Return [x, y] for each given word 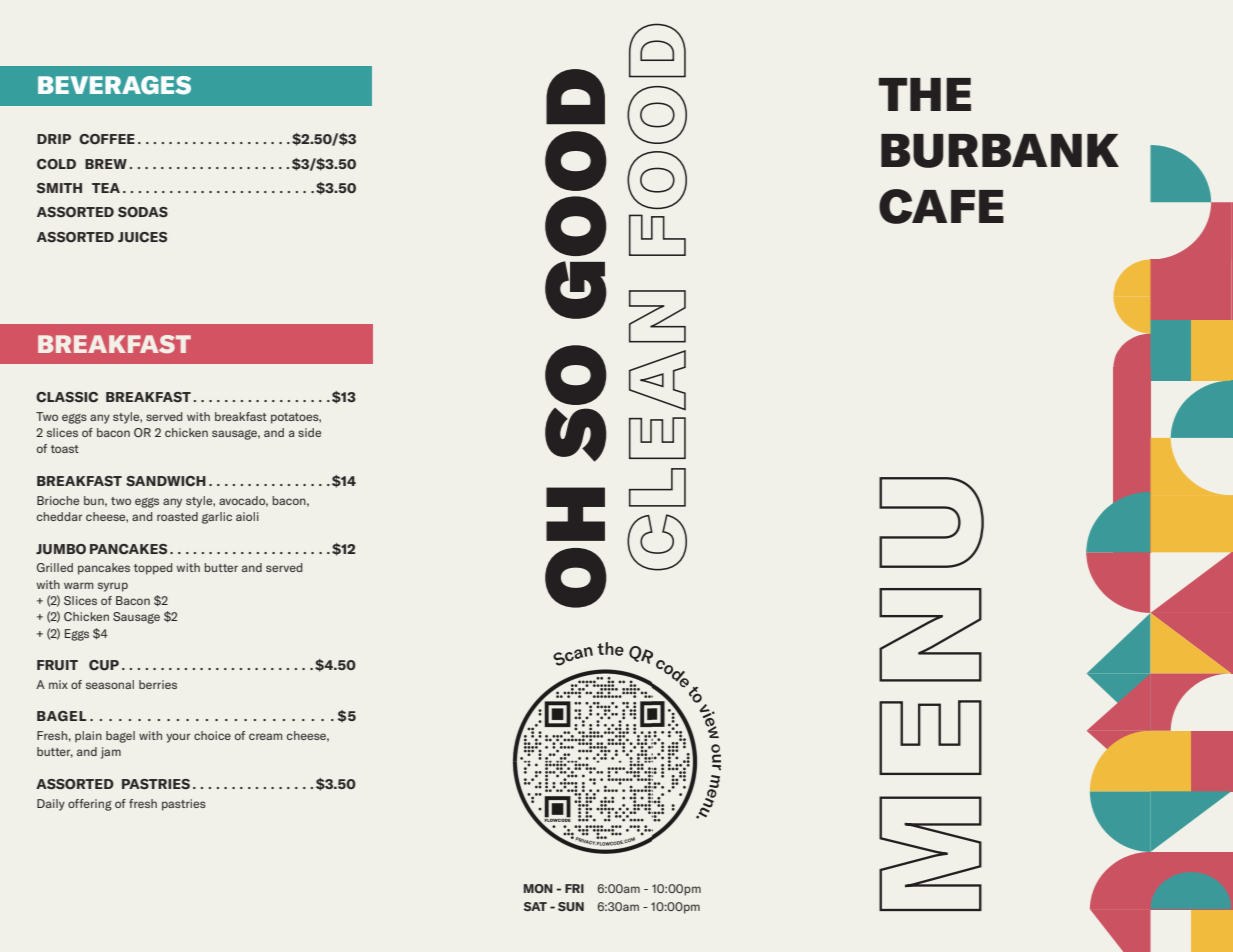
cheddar [59, 516]
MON [538, 888]
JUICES [142, 237]
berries [158, 684]
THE [925, 94]
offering [90, 805]
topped [153, 569]
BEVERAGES [114, 85]
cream [265, 736]
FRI [574, 888]
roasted [177, 516]
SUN [571, 906]
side [309, 432]
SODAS [143, 212]
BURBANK [1000, 151]
